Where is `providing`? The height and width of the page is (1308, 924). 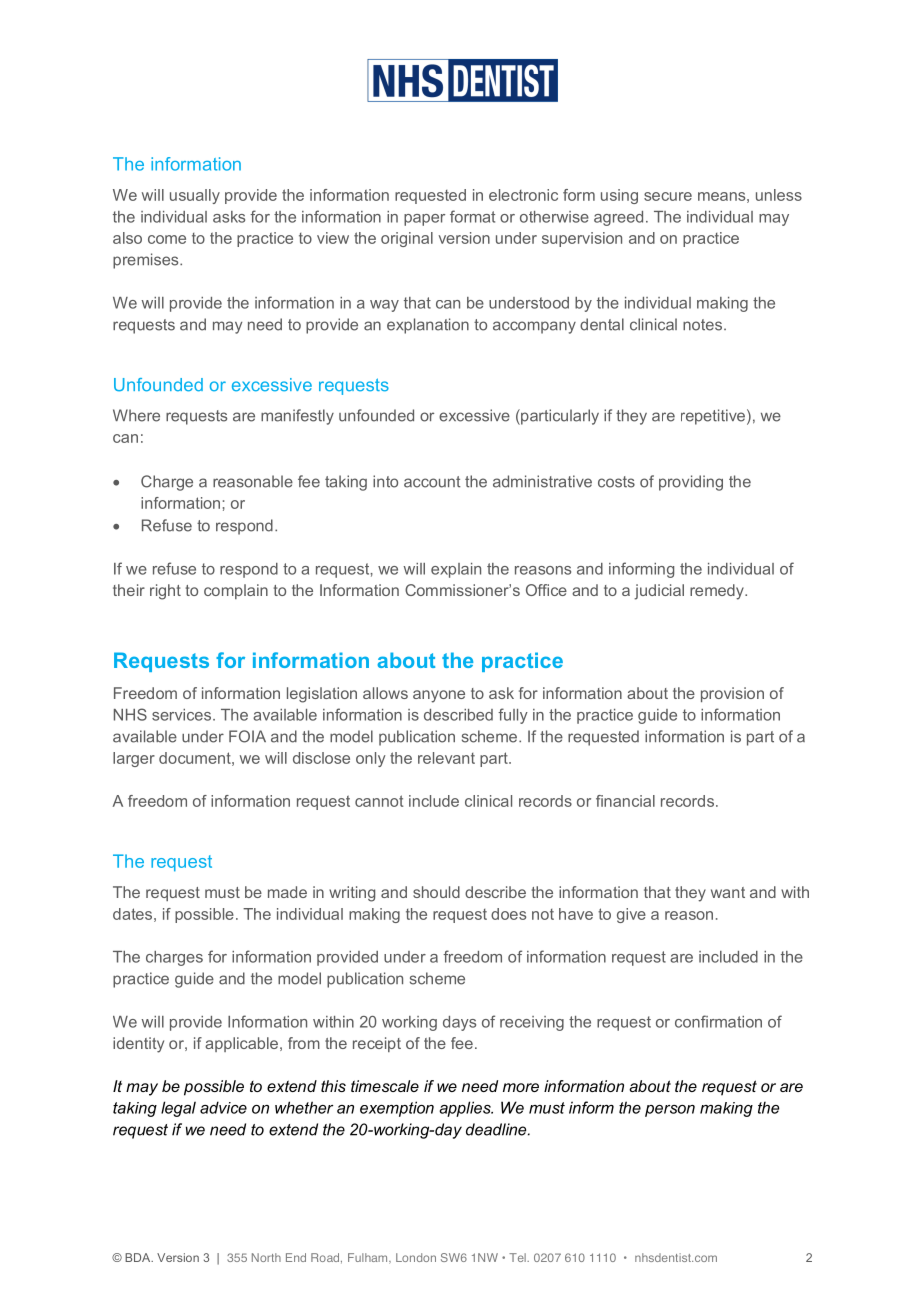 providing is located at coordinates (691, 483).
